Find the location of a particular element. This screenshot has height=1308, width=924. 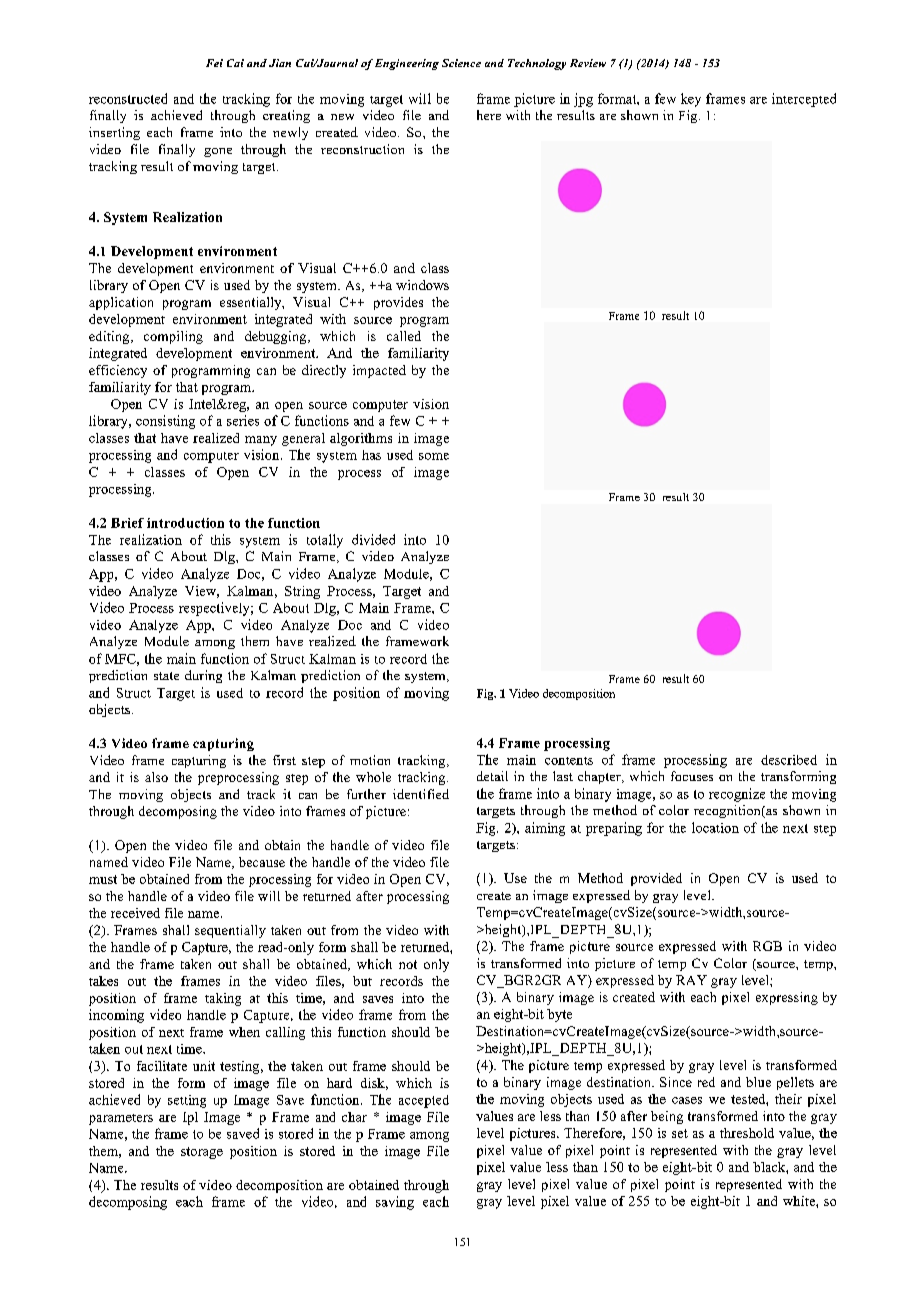

some is located at coordinates (434, 456).
